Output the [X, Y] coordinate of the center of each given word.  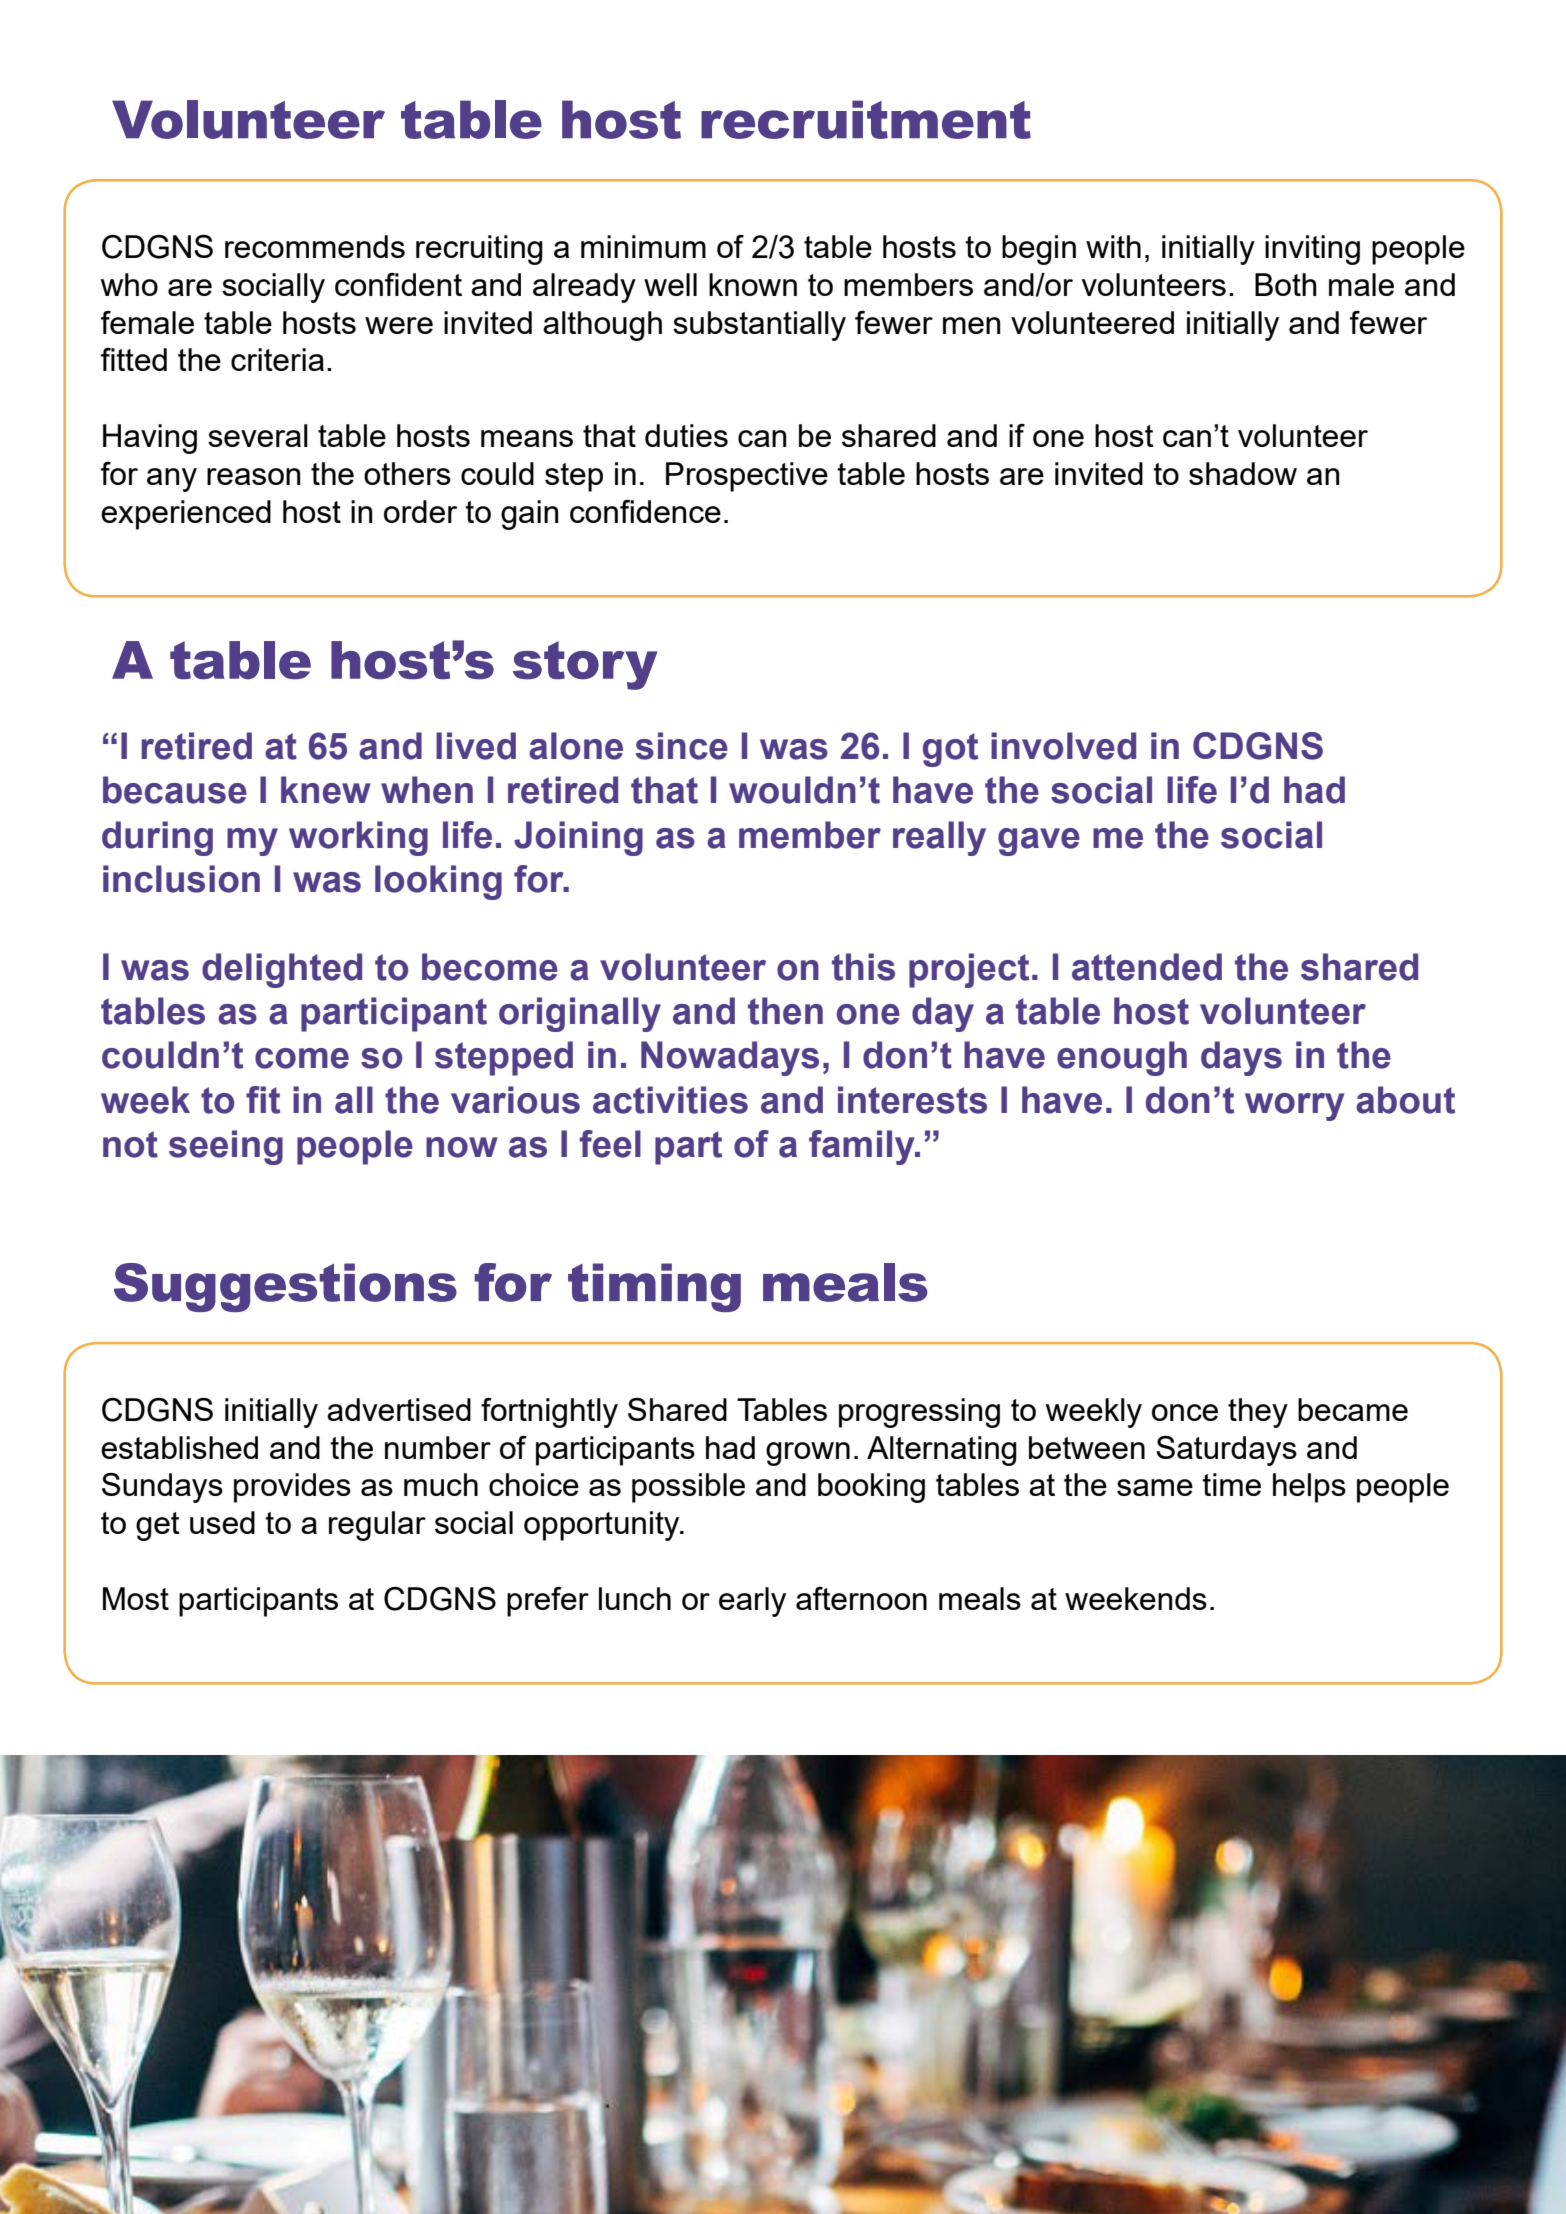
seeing [226, 1147]
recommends [315, 246]
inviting [1312, 250]
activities [670, 1100]
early [752, 1602]
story [585, 665]
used [222, 1522]
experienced [186, 515]
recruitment [866, 119]
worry [1294, 1107]
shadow [1243, 473]
